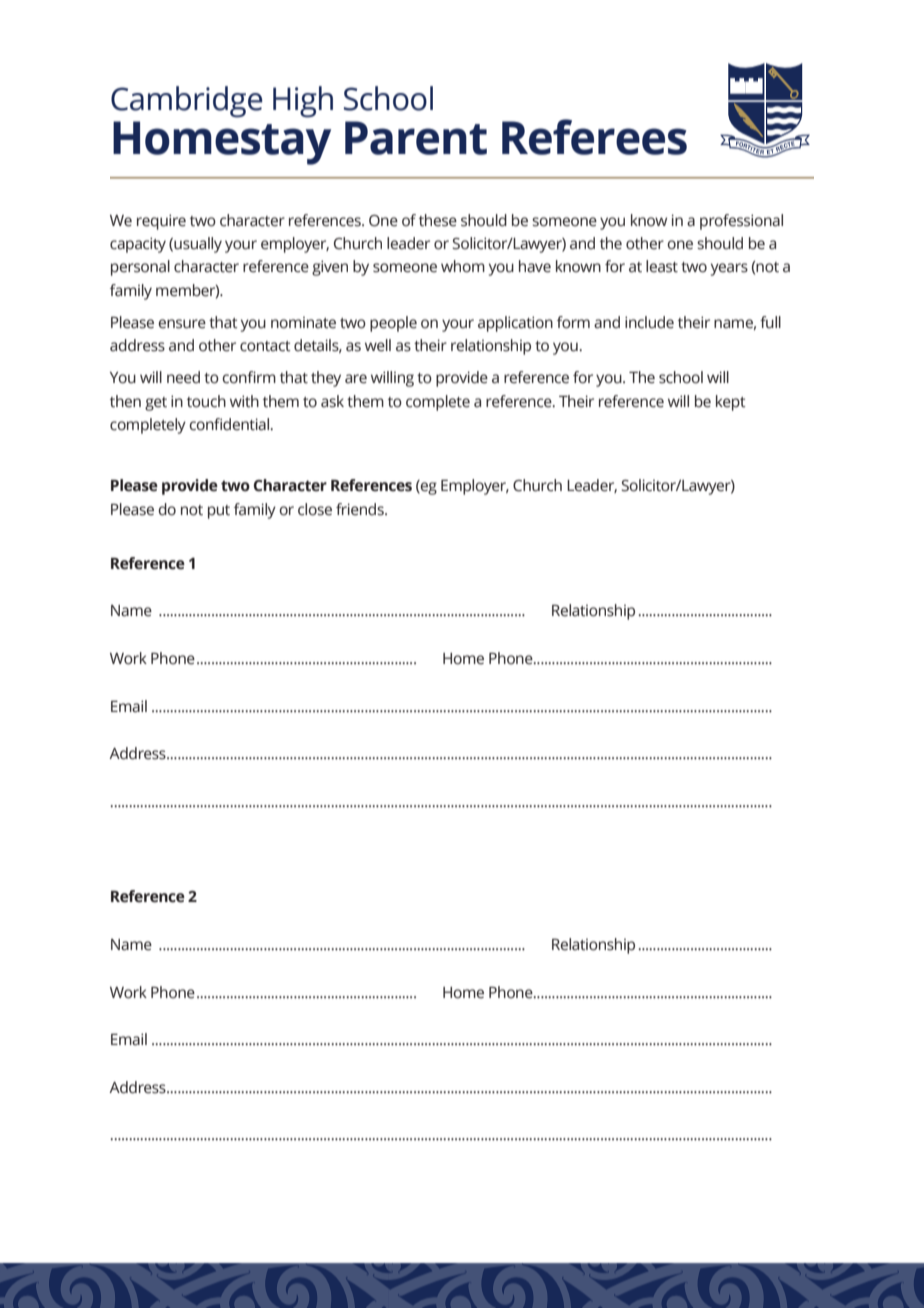 Image resolution: width=924 pixels, height=1308 pixels. What do you see at coordinates (662, 266) in the screenshot?
I see `least` at bounding box center [662, 266].
